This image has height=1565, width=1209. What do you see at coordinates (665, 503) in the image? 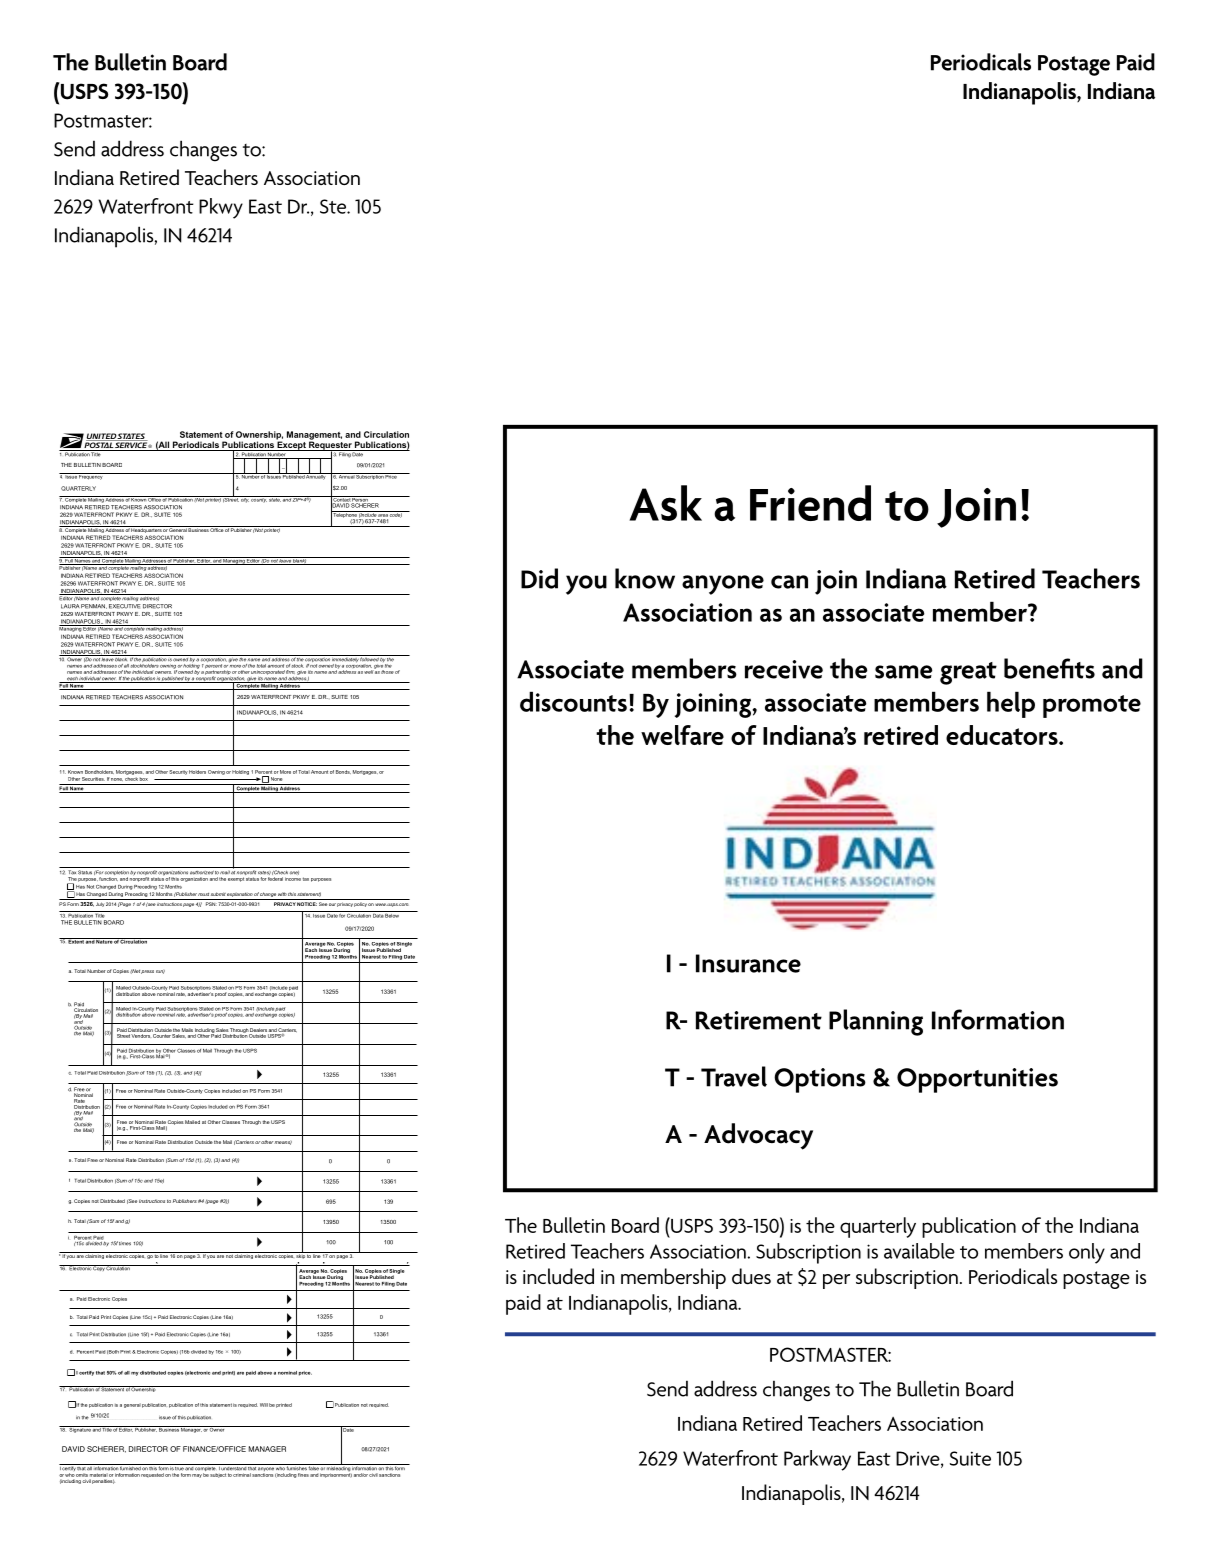
I see `Ask` at bounding box center [665, 503].
